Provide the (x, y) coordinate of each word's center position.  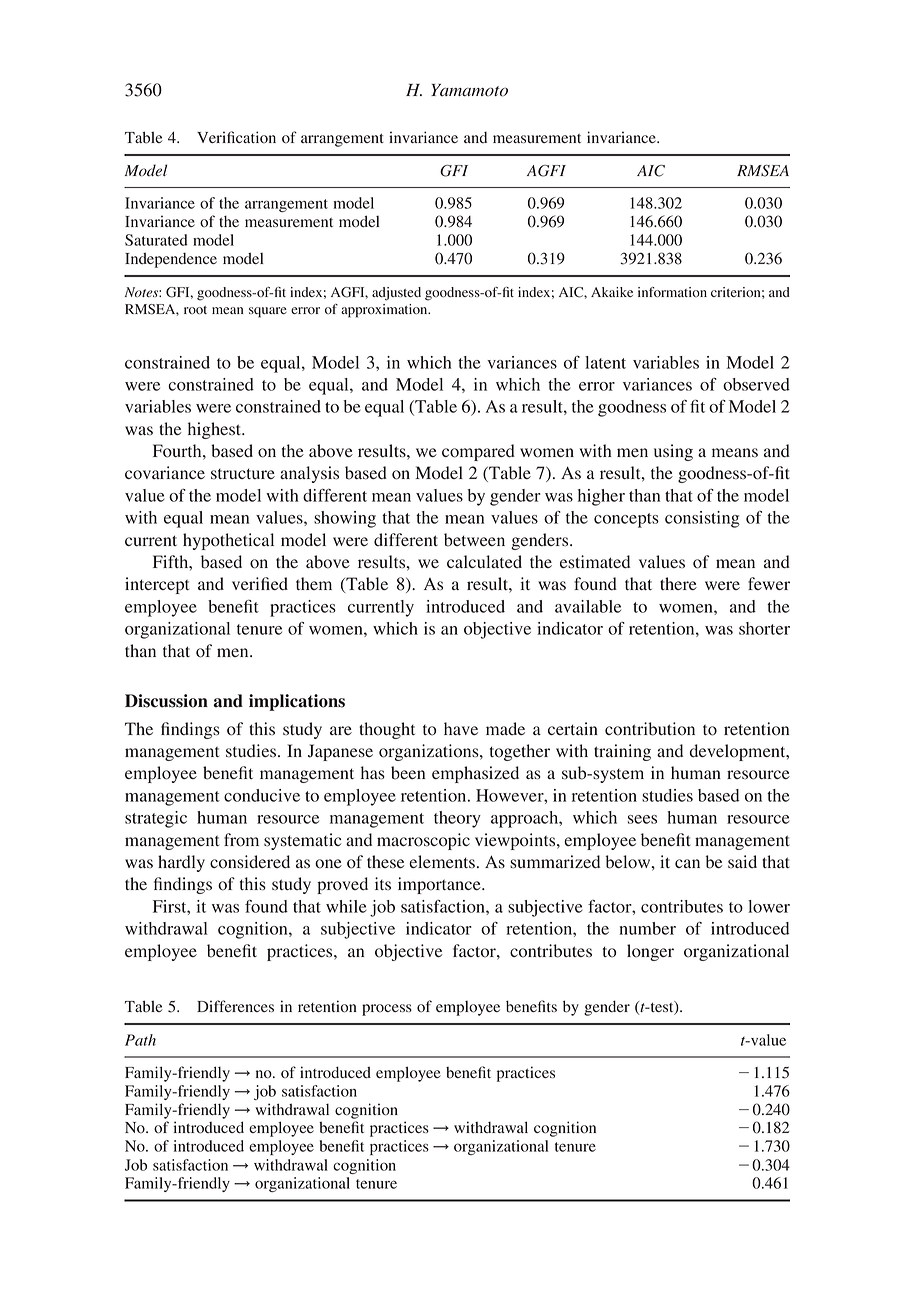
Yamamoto (469, 90)
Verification (236, 137)
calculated (484, 561)
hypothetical (228, 541)
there (678, 583)
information (672, 292)
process (387, 1010)
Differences (235, 1006)
